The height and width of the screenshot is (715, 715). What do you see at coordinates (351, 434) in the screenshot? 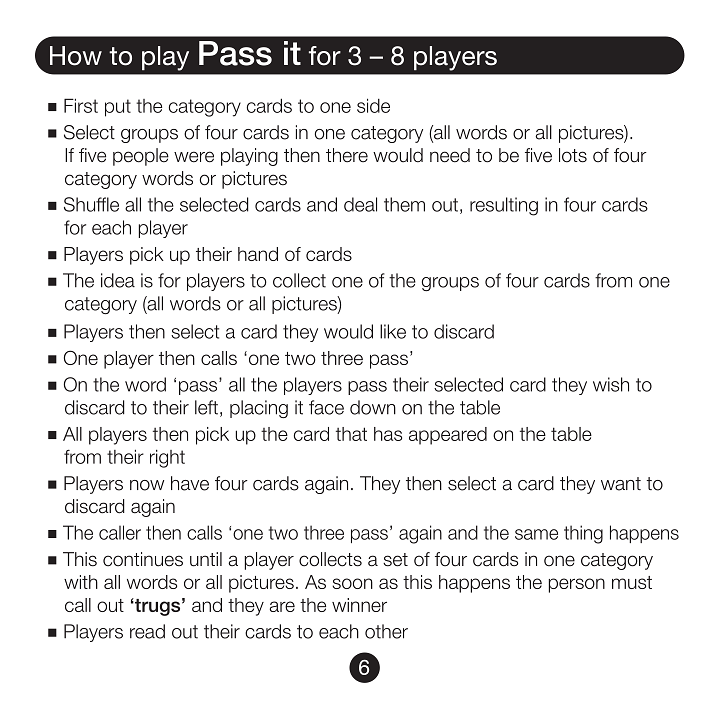
I see `that` at bounding box center [351, 434].
